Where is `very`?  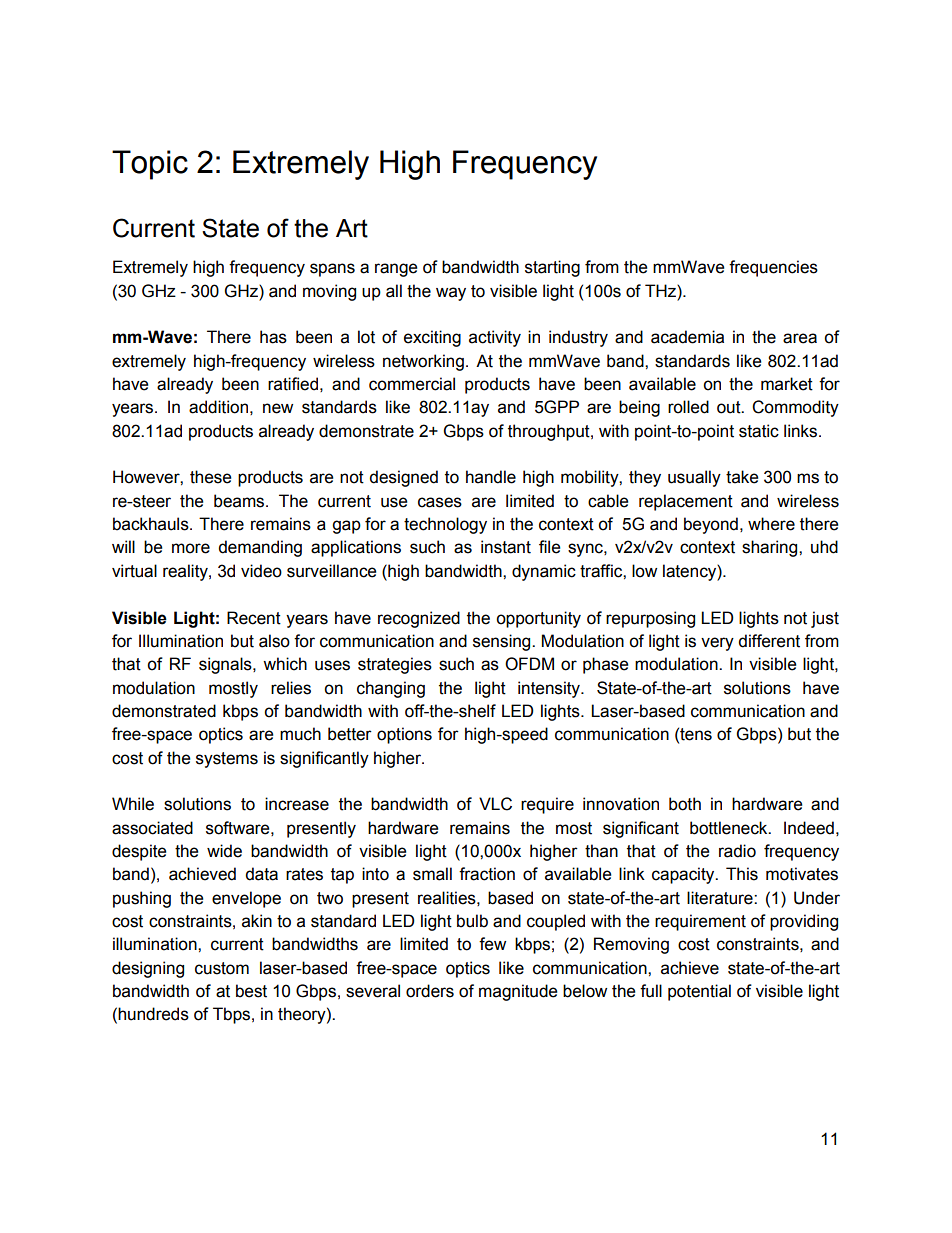
very is located at coordinates (717, 644).
